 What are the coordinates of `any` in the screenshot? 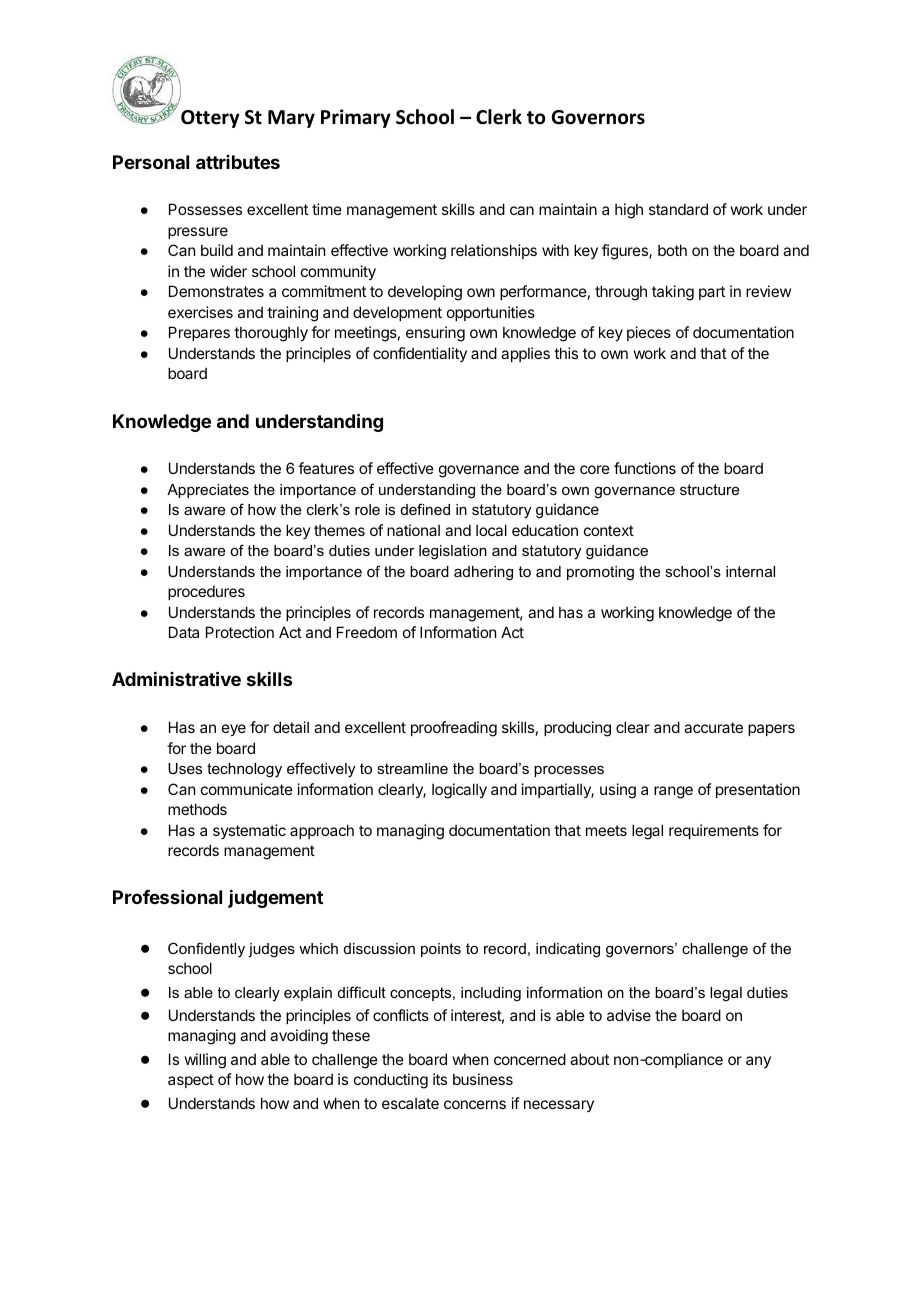 It's located at (758, 1062).
